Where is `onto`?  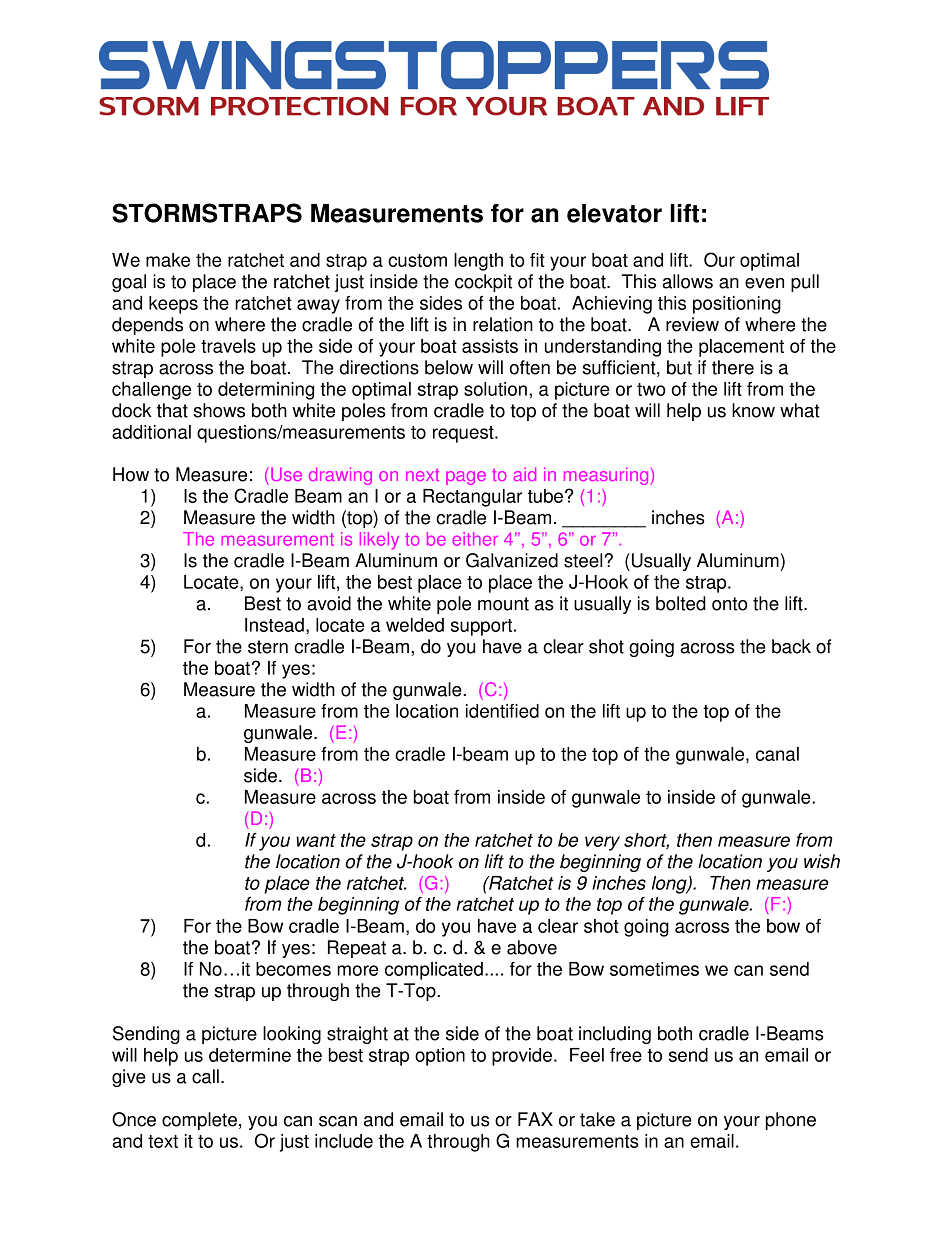
onto is located at coordinates (729, 604).
